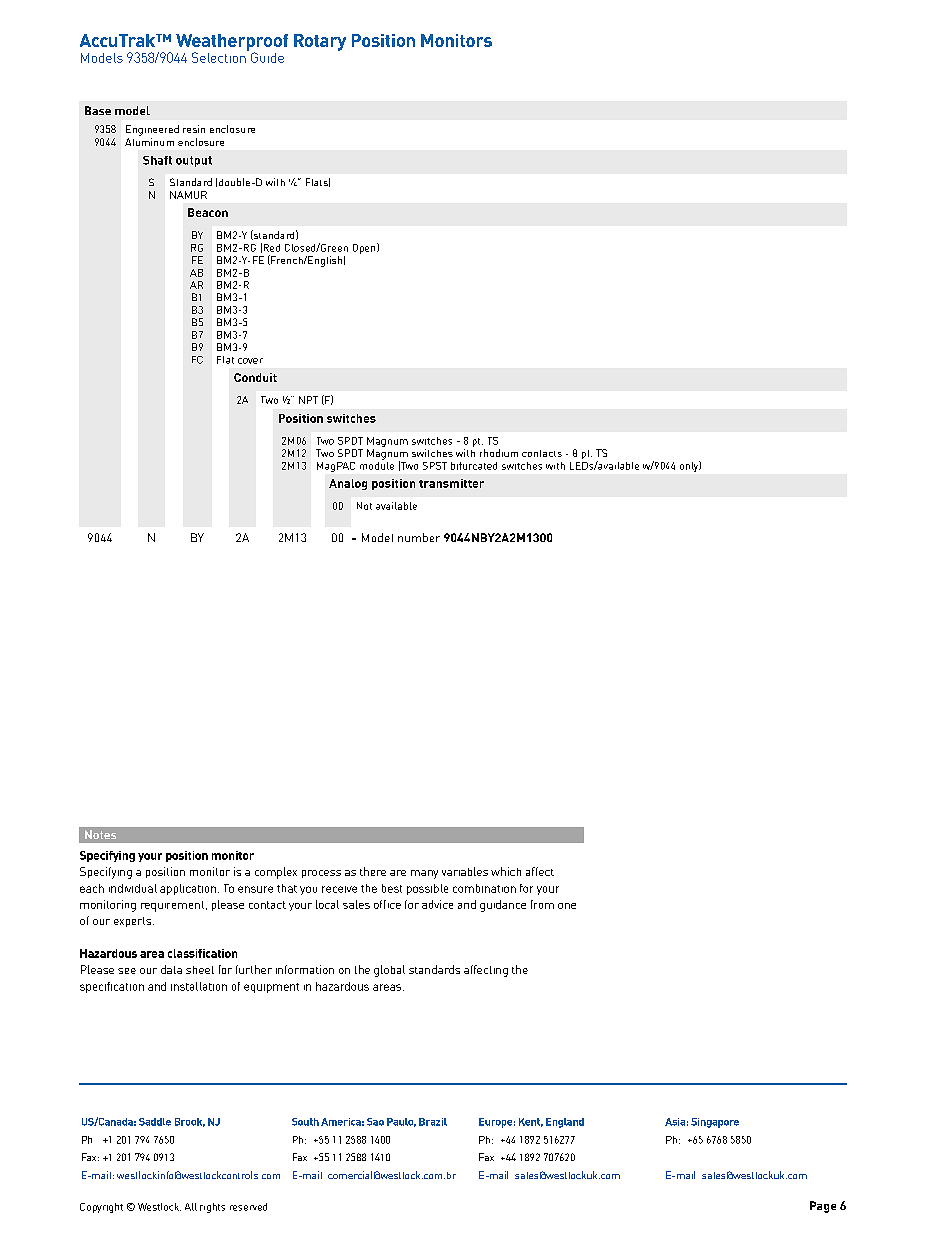 The image size is (952, 1233). What do you see at coordinates (499, 453) in the screenshot?
I see `rhodium` at bounding box center [499, 453].
